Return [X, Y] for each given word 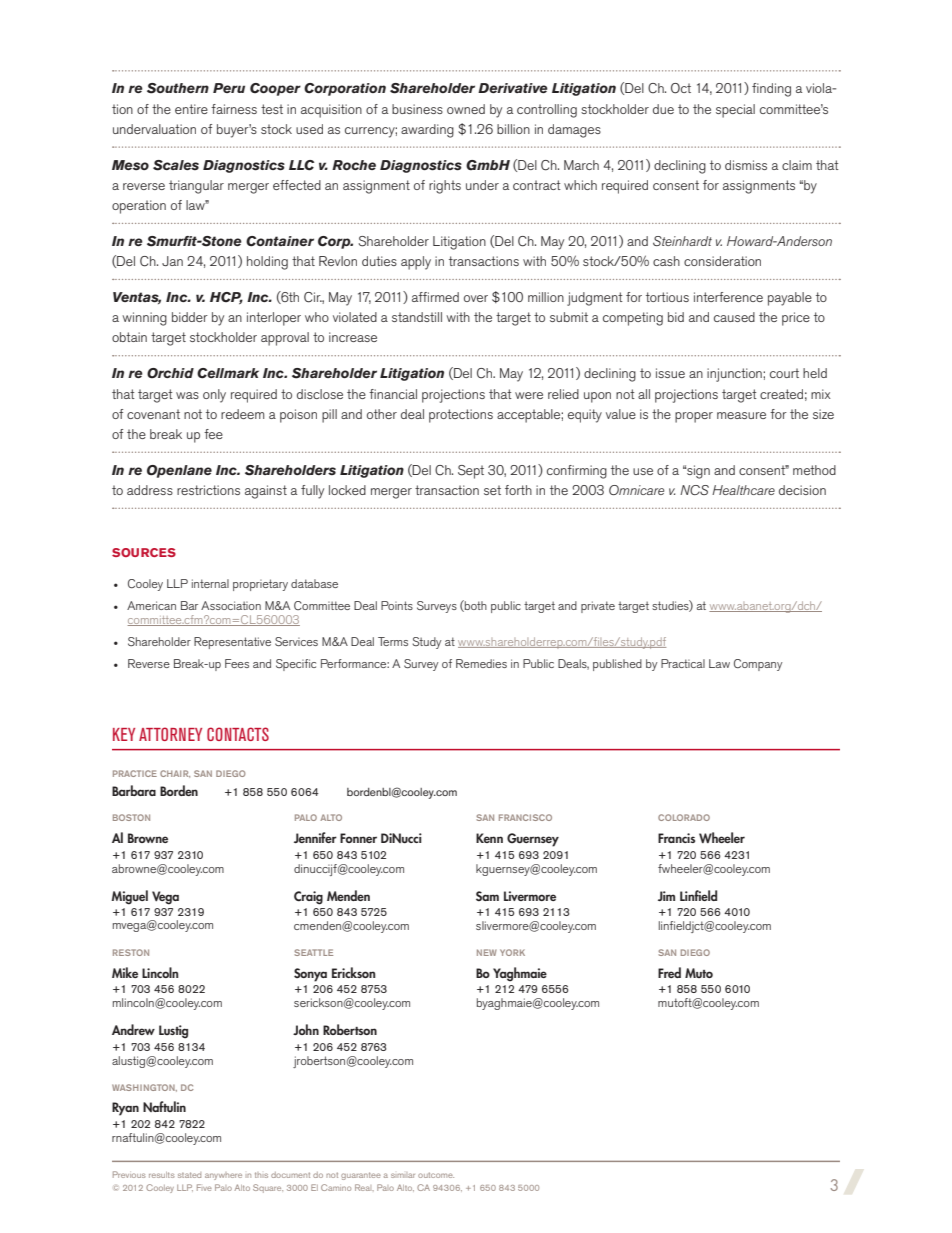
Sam [487, 896]
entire [191, 109]
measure [741, 415]
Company [758, 665]
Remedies [481, 663]
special [735, 111]
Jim [666, 896]
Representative [232, 643]
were [529, 395]
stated [189, 1175]
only [214, 396]
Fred [669, 972]
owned [466, 109]
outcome [436, 1175]
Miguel [129, 897]
